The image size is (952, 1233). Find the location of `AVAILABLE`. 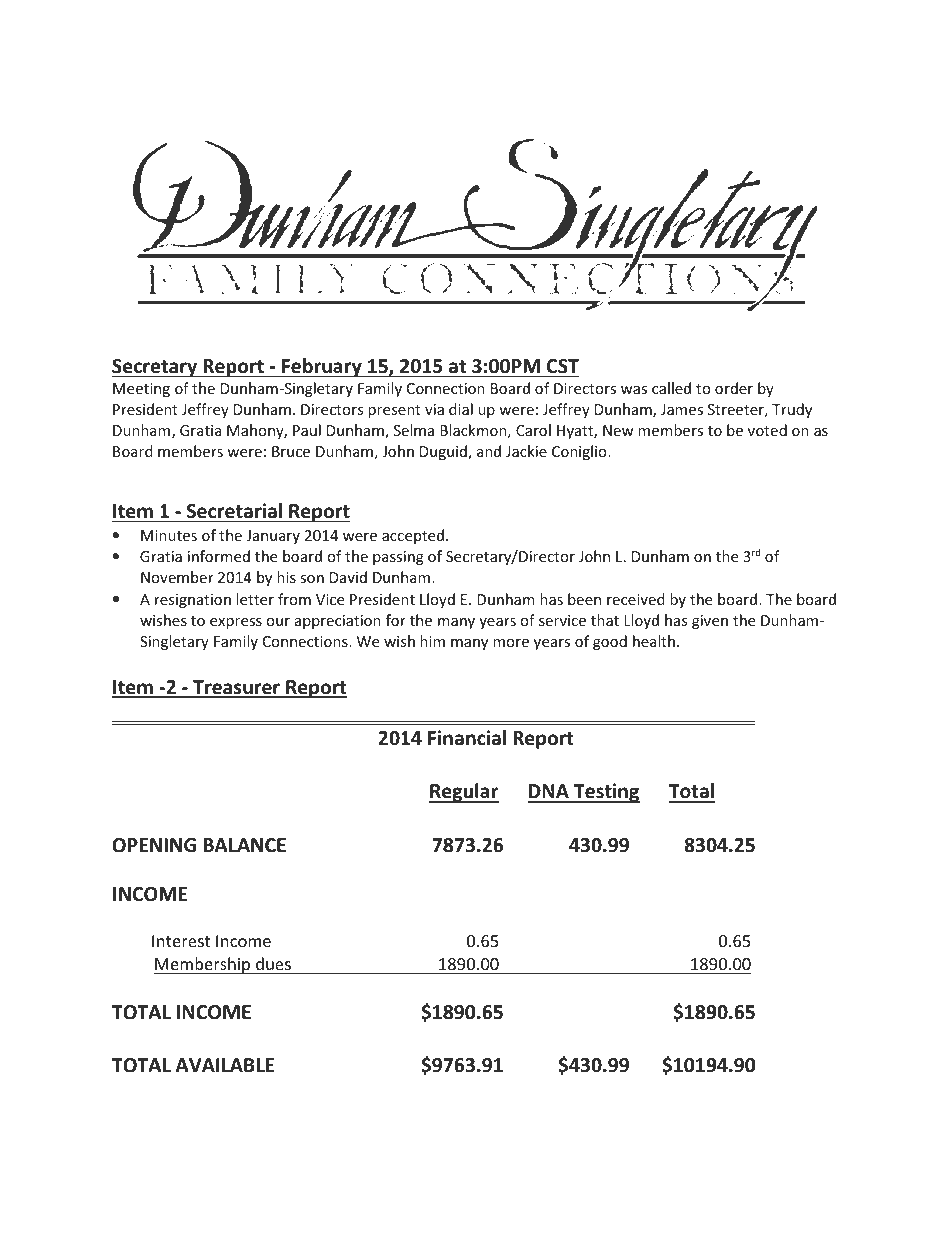

AVAILABLE is located at coordinates (225, 1065).
